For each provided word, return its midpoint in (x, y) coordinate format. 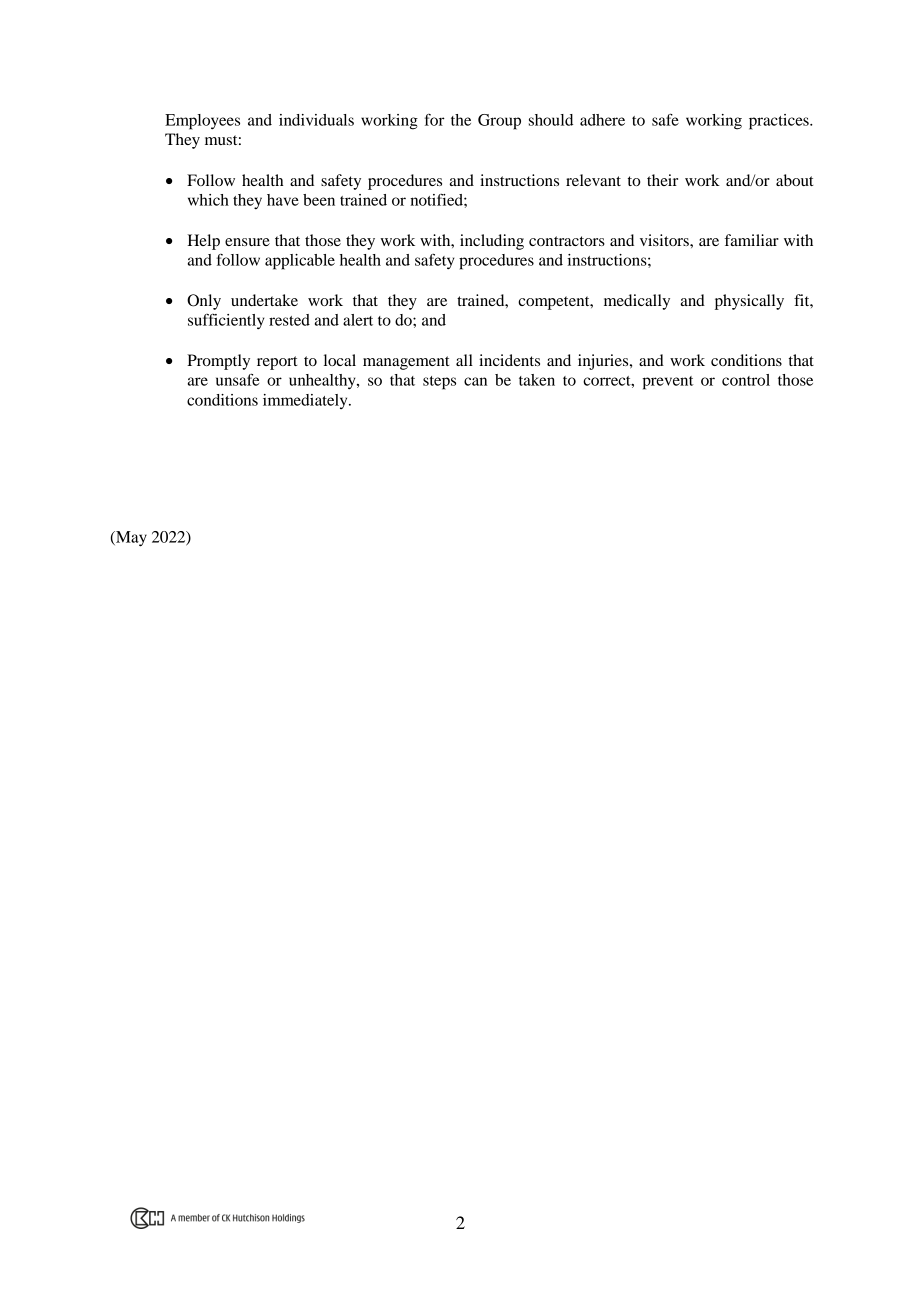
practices (780, 122)
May (130, 539)
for (435, 120)
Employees (202, 122)
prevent (667, 383)
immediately (306, 401)
